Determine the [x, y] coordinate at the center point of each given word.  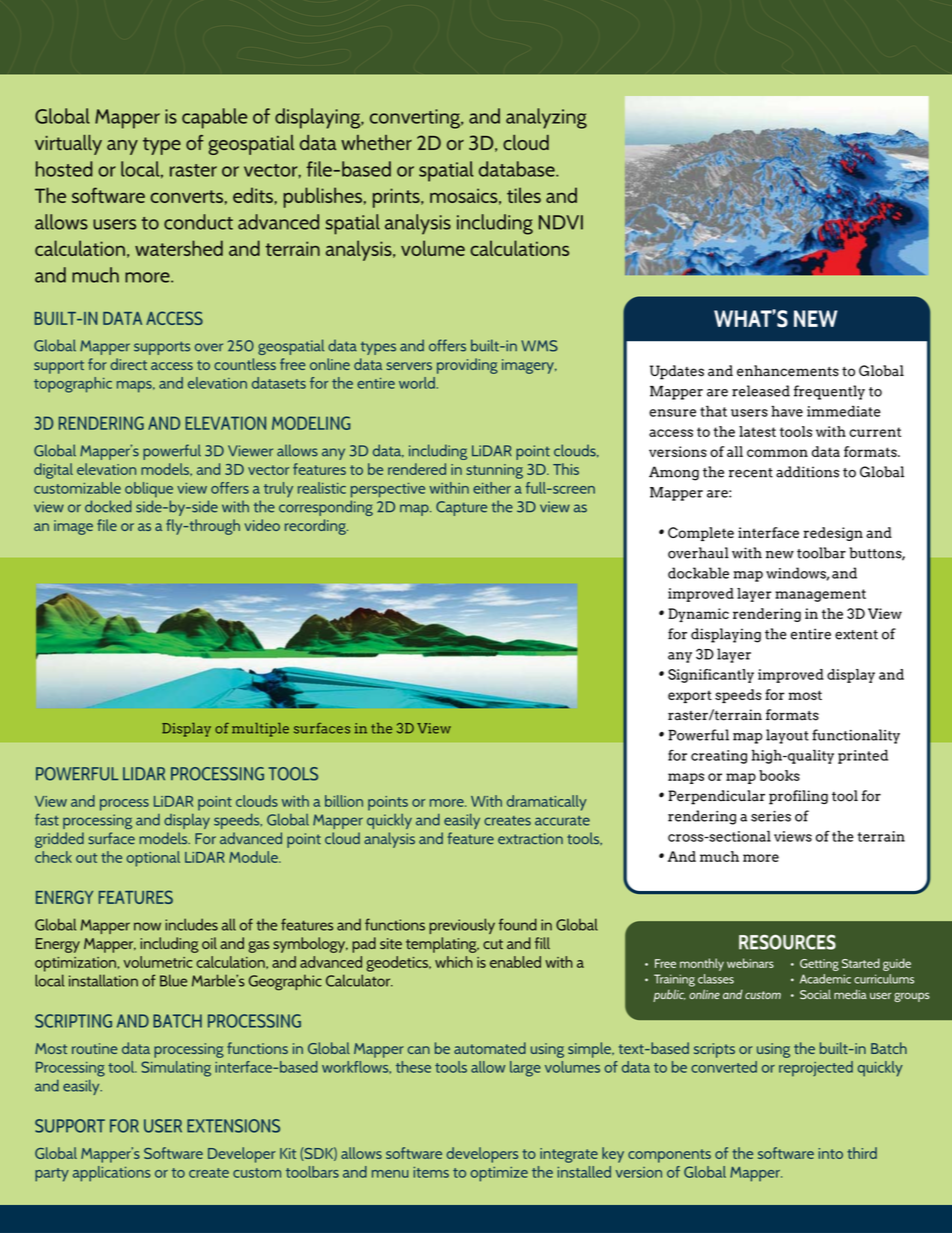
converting [416, 119]
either [492, 488]
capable [214, 118]
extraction [530, 839]
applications [112, 1174]
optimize [499, 1174]
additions [807, 472]
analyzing [546, 118]
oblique [149, 490]
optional [153, 859]
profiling [798, 797]
